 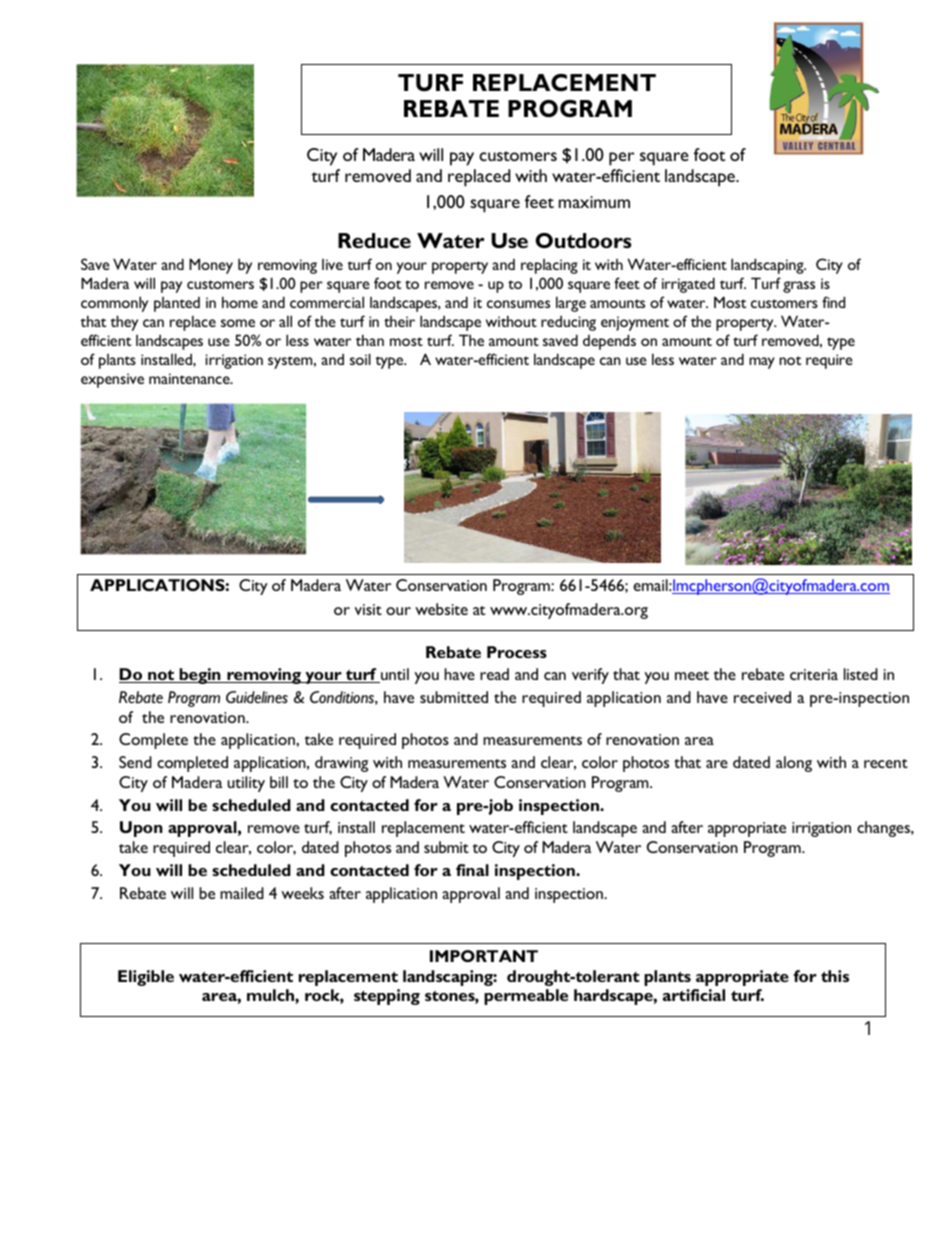 I want to click on may, so click(x=762, y=363).
